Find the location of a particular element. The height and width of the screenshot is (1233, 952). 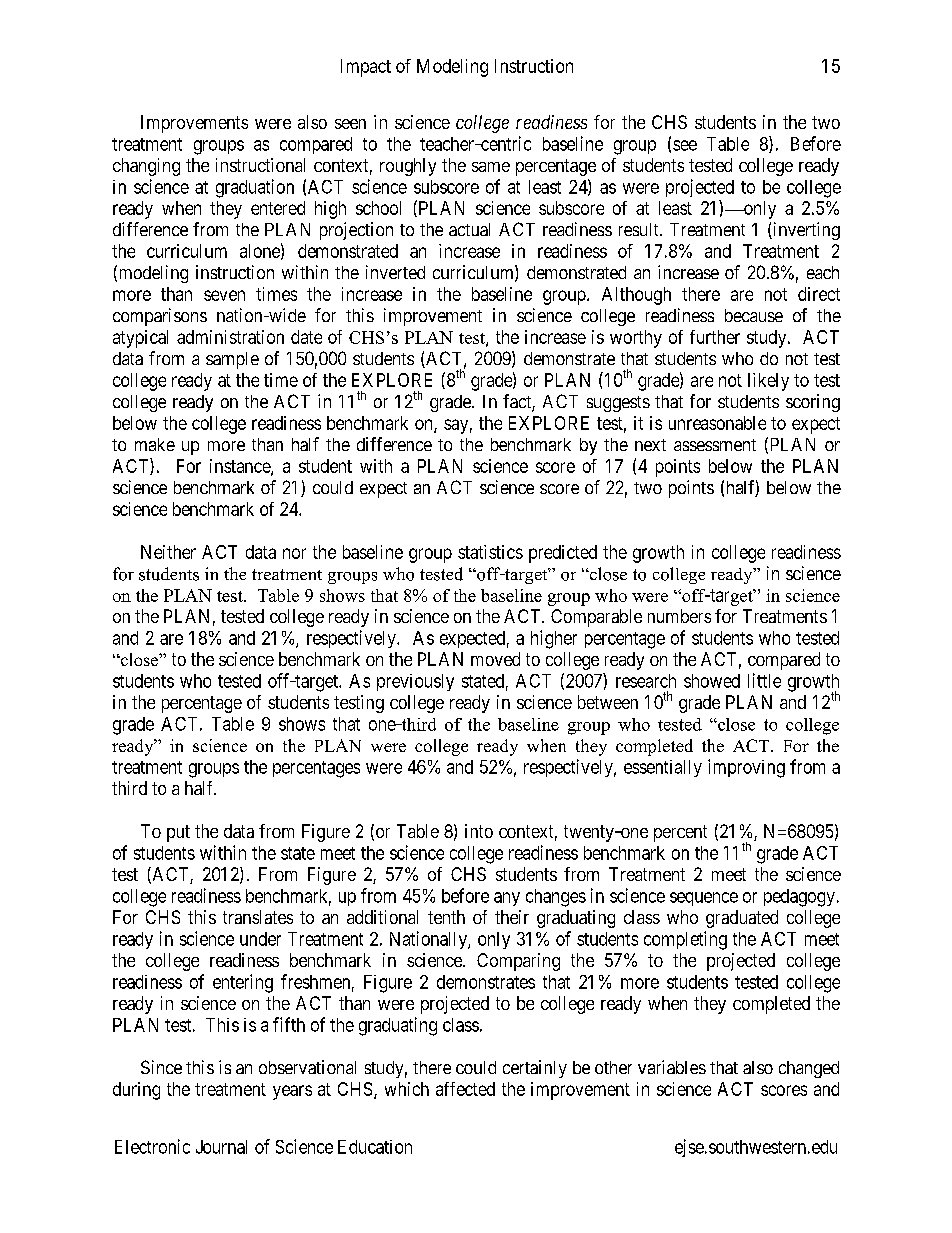

Journal is located at coordinates (221, 1147).
